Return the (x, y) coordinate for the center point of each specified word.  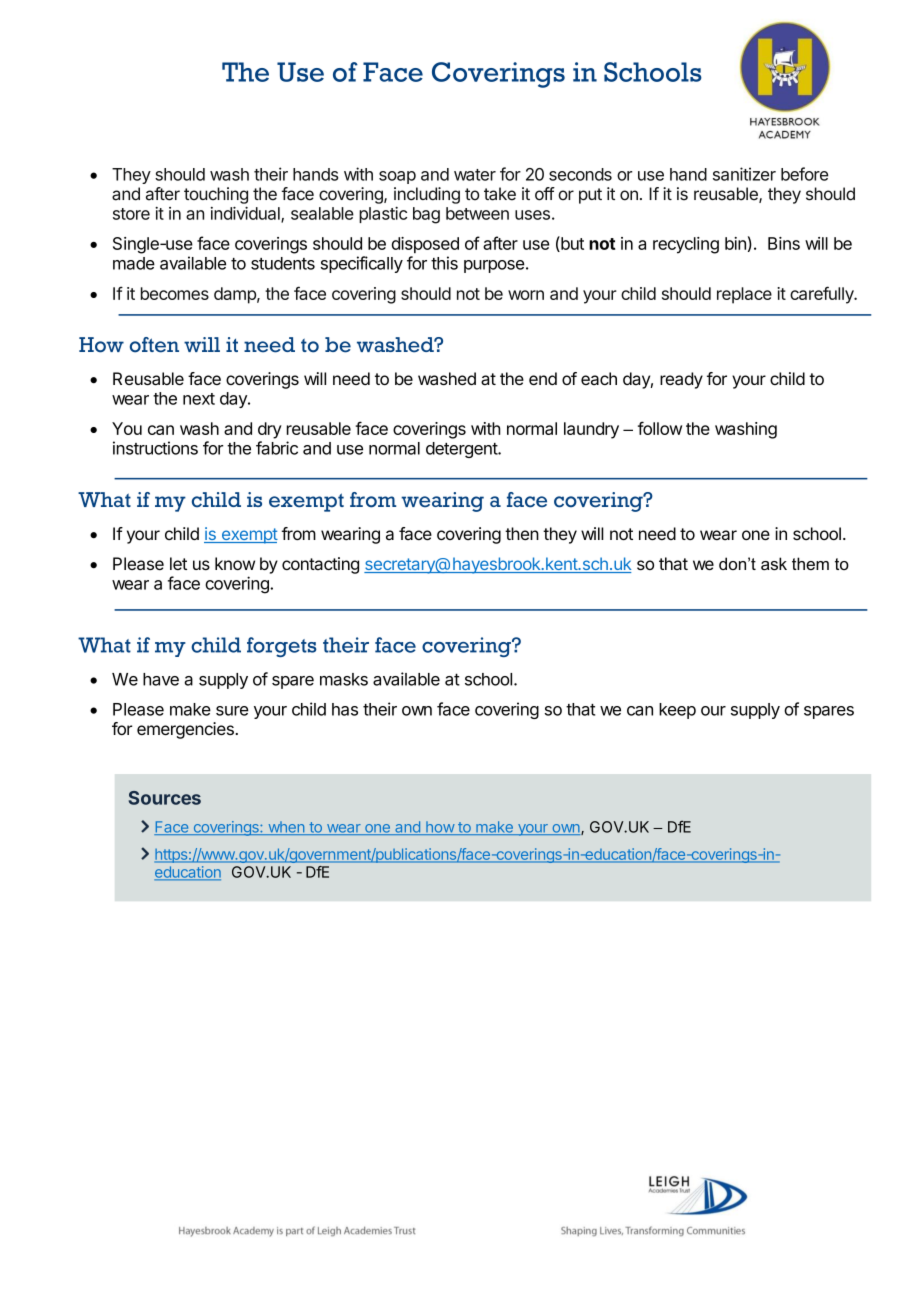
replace (744, 295)
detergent (462, 450)
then (522, 533)
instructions (155, 448)
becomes (175, 293)
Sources (165, 798)
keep (677, 711)
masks (344, 679)
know (235, 563)
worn (526, 295)
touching (216, 195)
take (500, 194)
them (810, 563)
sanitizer (744, 174)
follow (660, 428)
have (161, 679)
